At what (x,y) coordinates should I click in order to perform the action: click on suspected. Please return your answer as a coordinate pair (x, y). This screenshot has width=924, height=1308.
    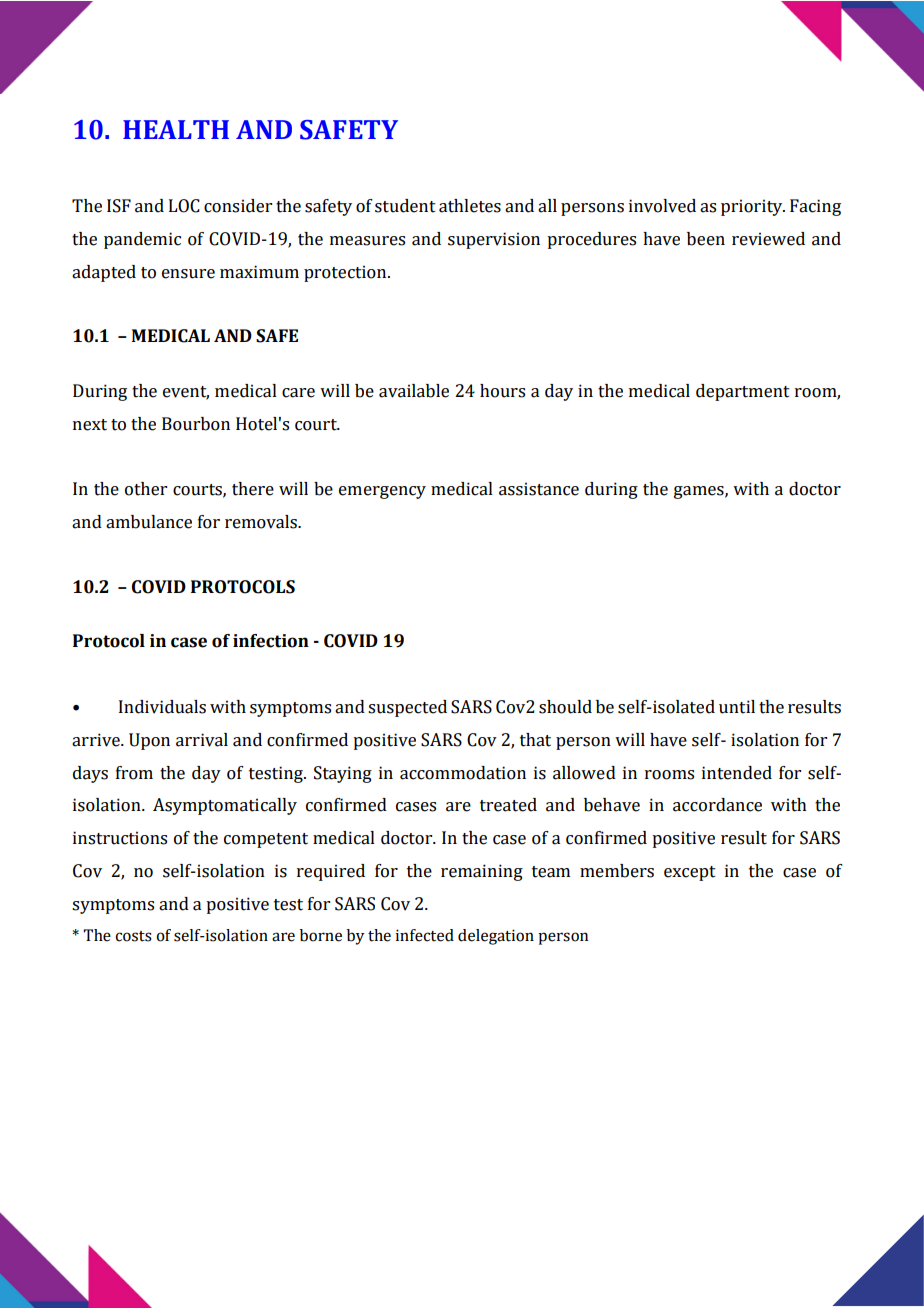
    Looking at the image, I should click on (407, 708).
